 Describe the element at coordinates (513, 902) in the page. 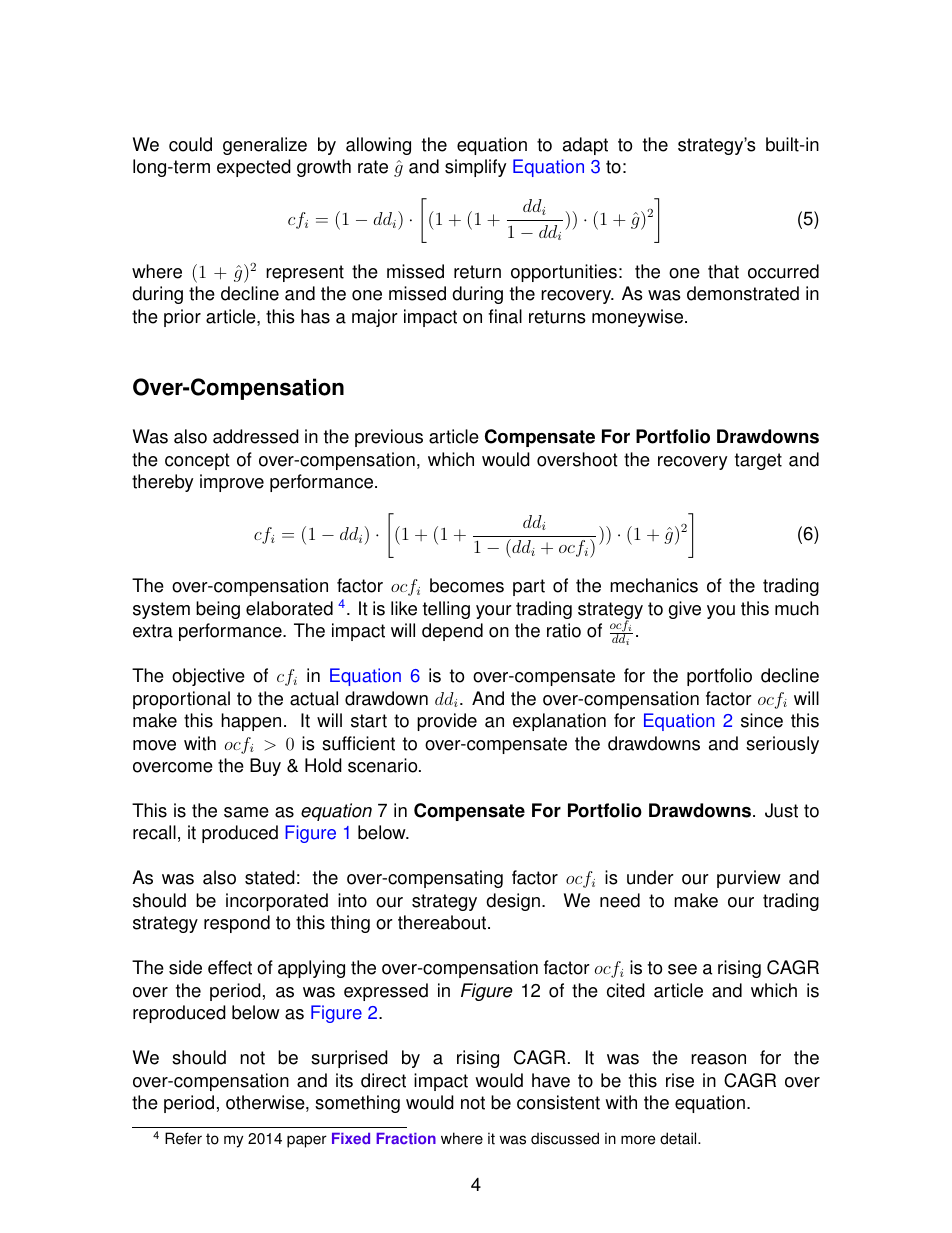

I see `design` at that location.
